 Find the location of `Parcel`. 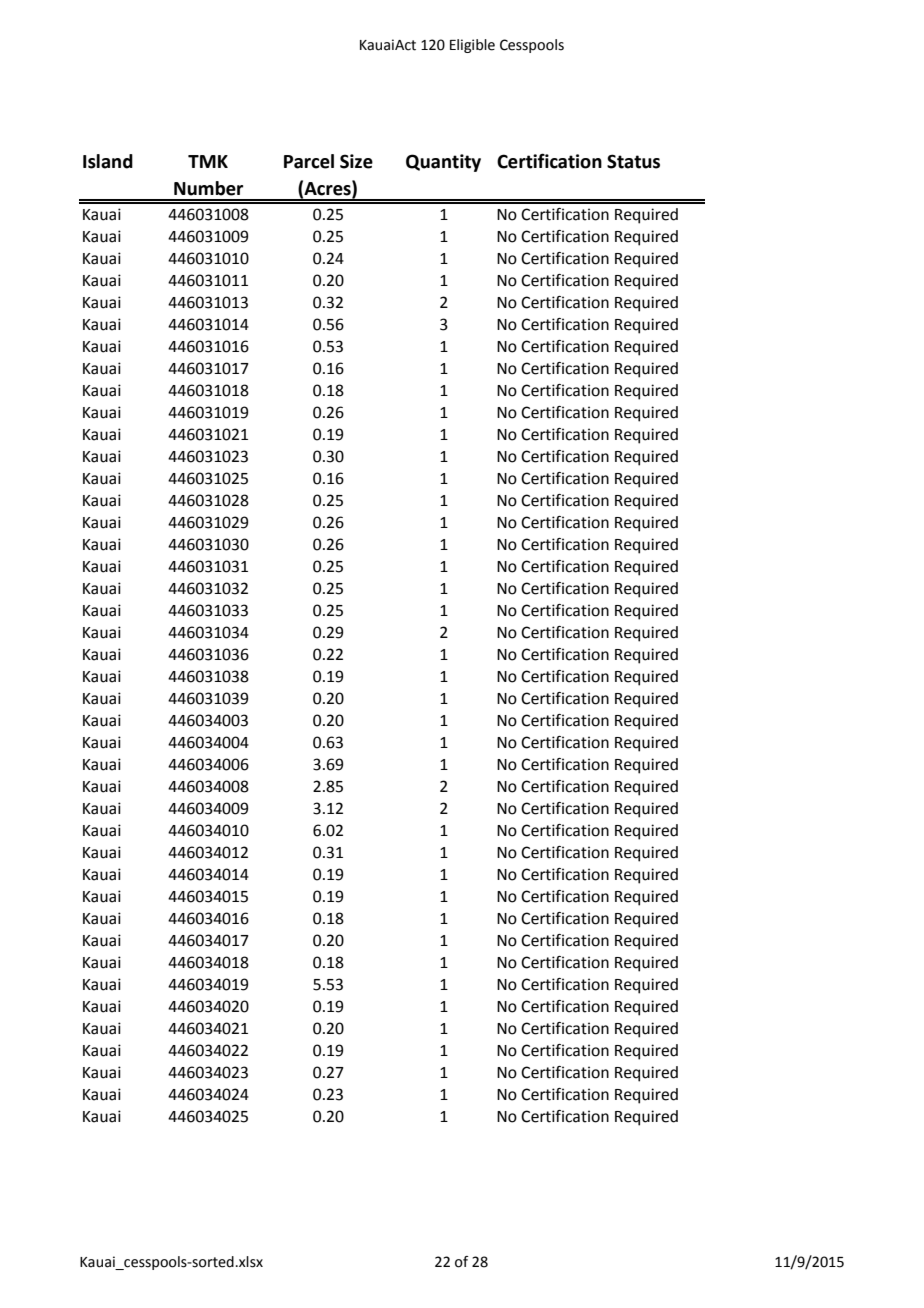

Parcel is located at coordinates (309, 161).
